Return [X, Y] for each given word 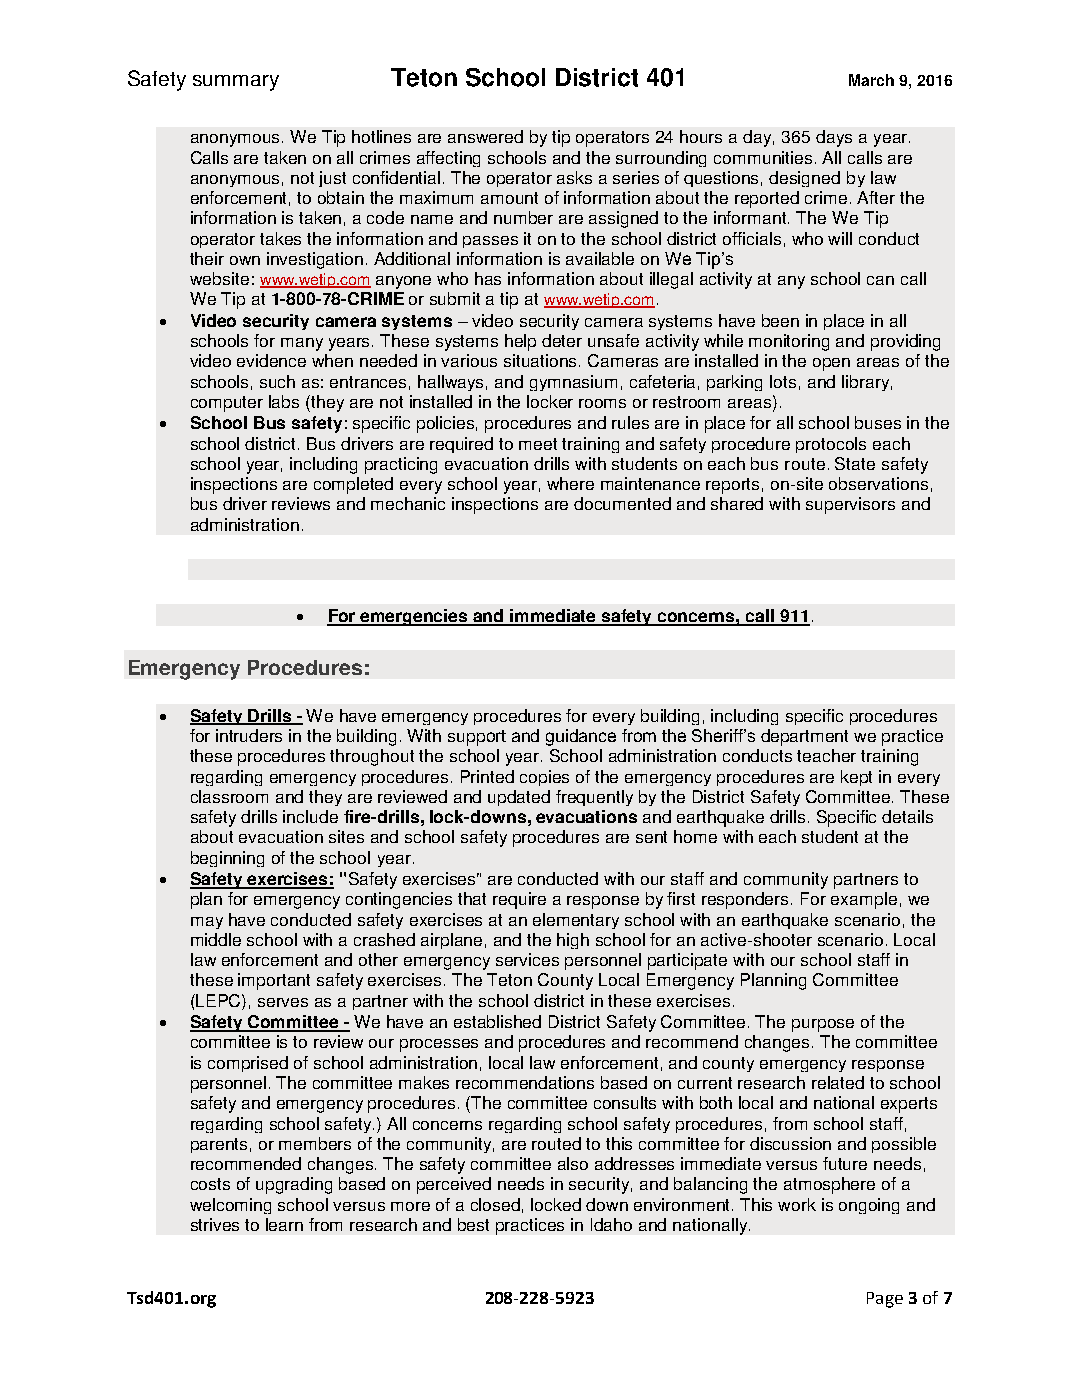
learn [284, 1224]
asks [574, 177]
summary [236, 83]
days [834, 138]
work [797, 1204]
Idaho [611, 1224]
